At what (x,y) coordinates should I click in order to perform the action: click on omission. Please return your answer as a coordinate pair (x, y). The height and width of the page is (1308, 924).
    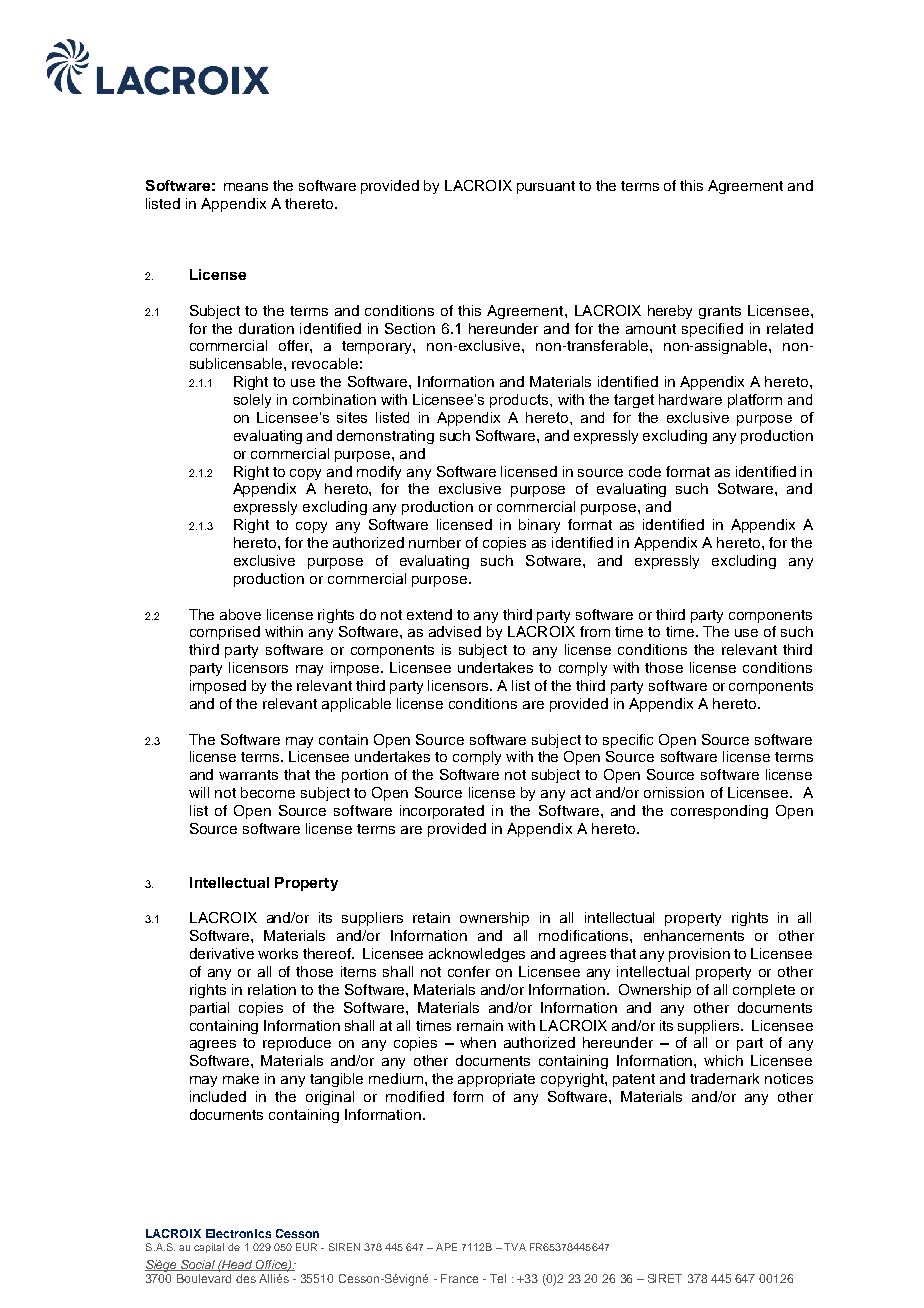
    Looking at the image, I should click on (674, 792).
